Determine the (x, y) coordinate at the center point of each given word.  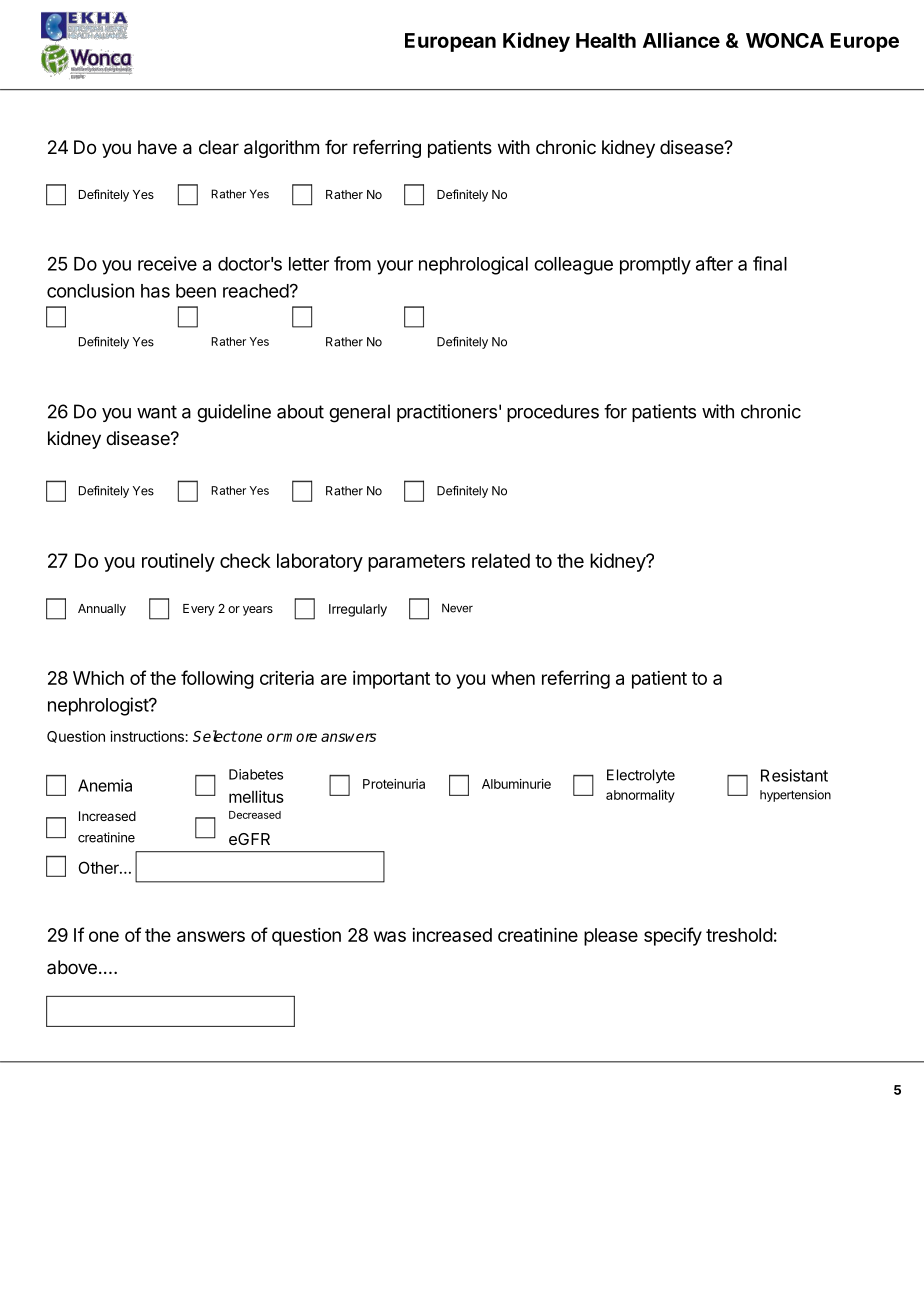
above (72, 967)
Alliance (681, 40)
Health (606, 40)
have (157, 147)
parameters (416, 563)
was (390, 936)
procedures (553, 413)
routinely (178, 562)
